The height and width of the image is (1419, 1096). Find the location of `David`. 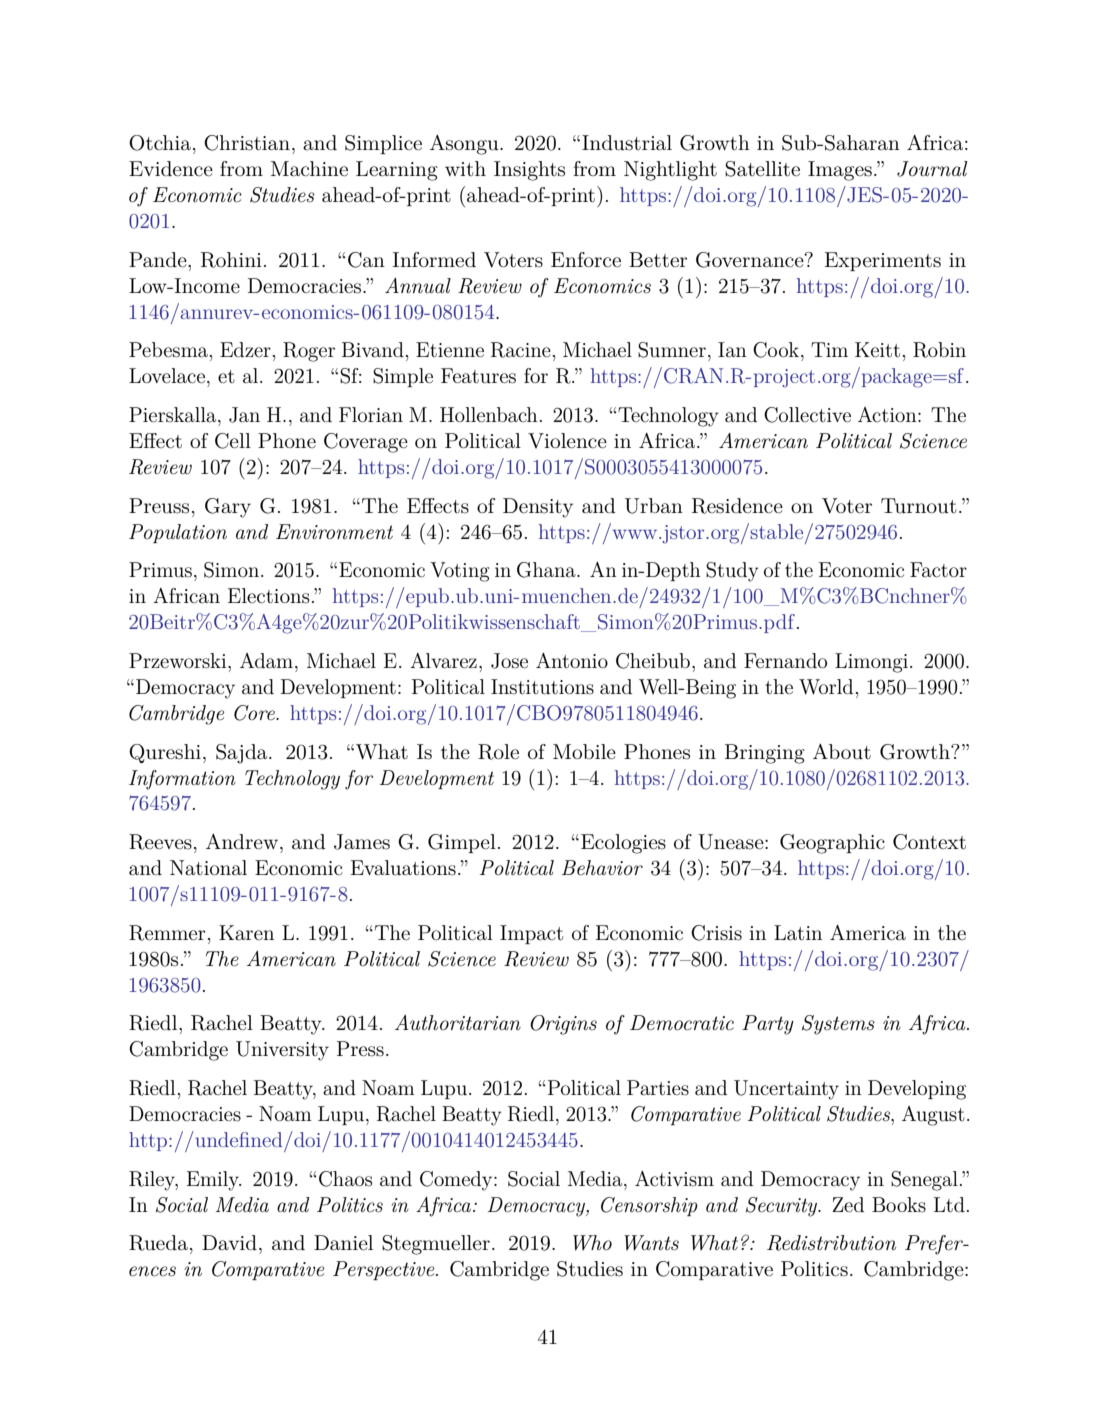

David is located at coordinates (229, 1242).
